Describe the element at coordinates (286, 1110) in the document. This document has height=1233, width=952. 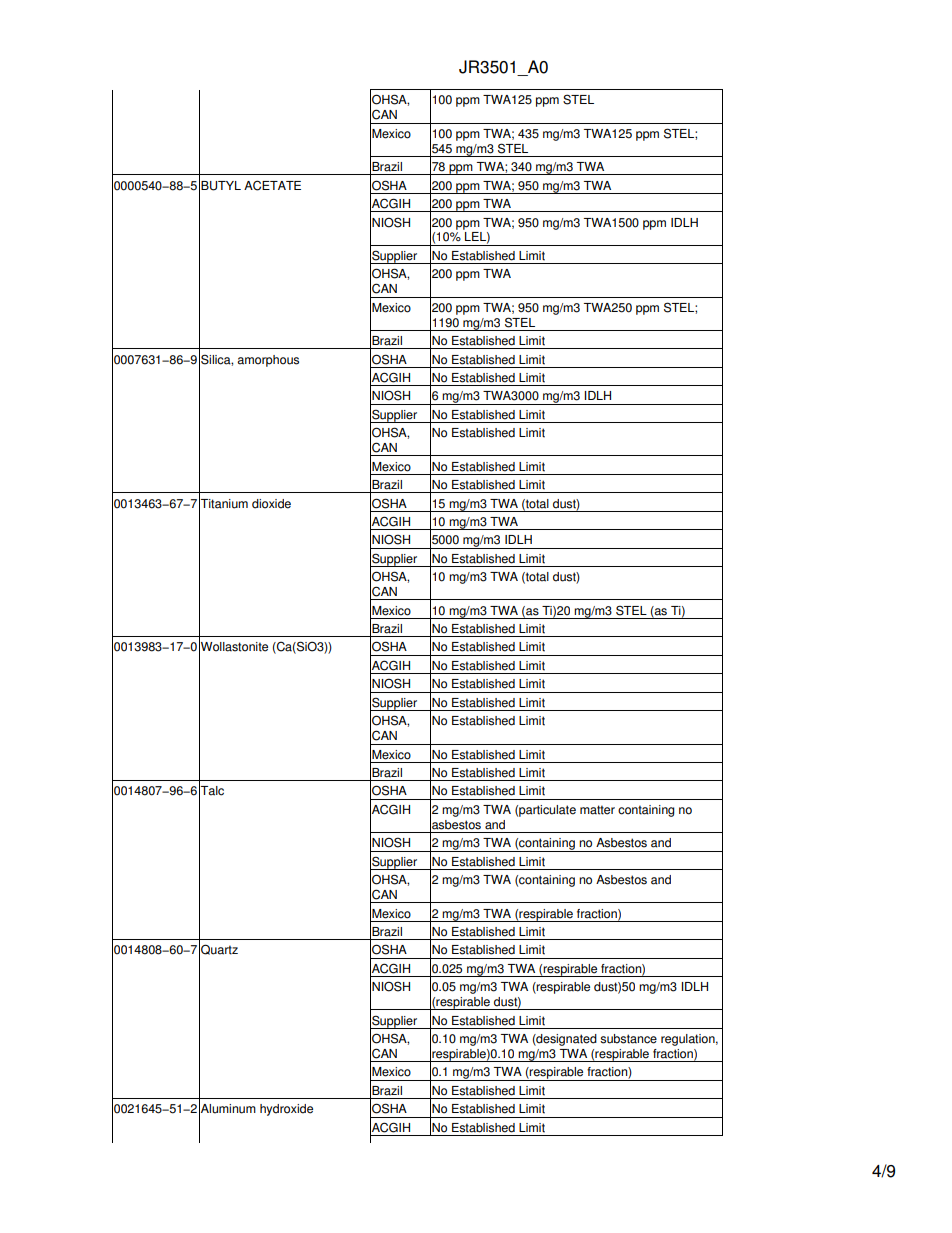
I see `hydroxide` at that location.
